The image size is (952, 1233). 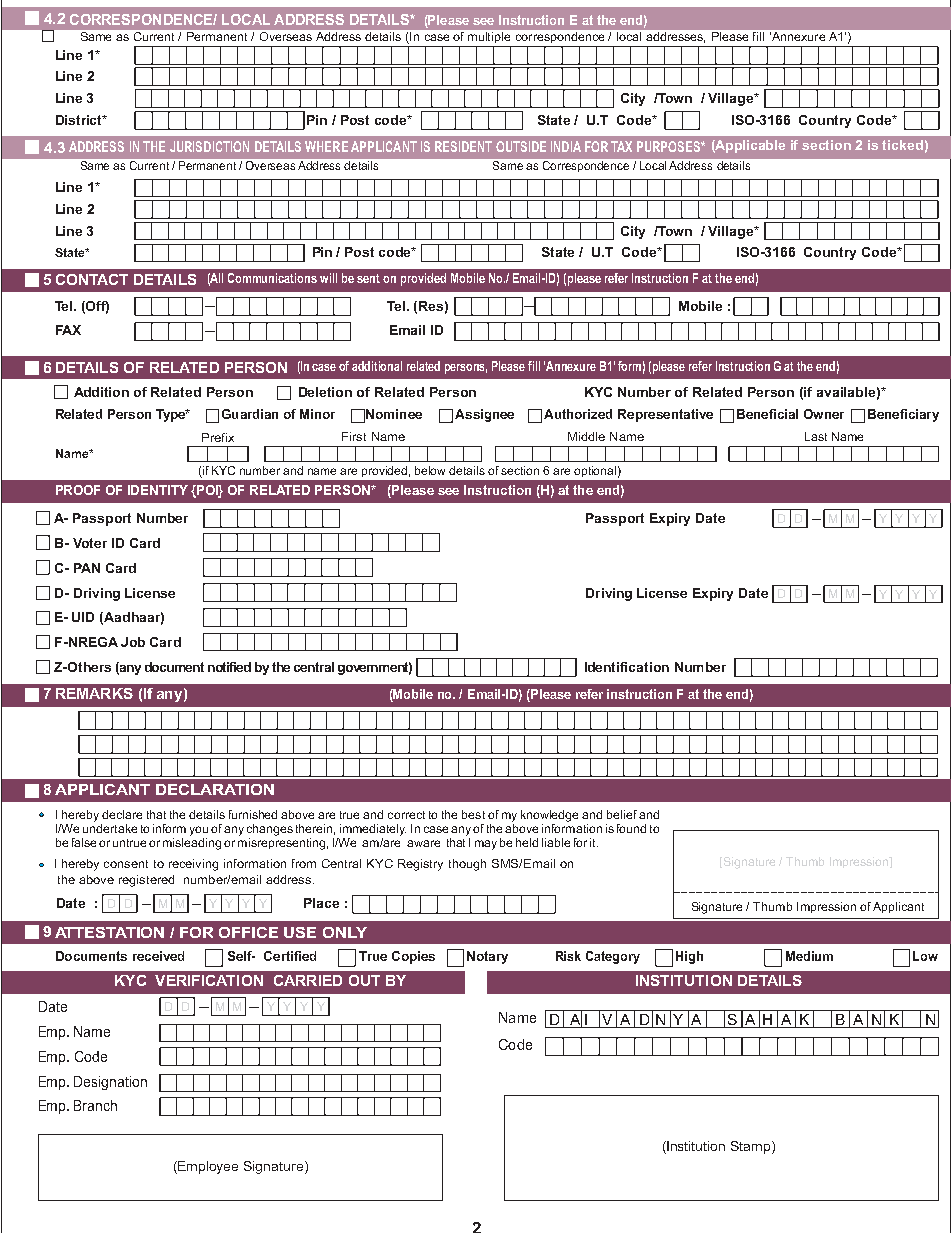 What do you see at coordinates (467, 865) in the document?
I see `though` at bounding box center [467, 865].
